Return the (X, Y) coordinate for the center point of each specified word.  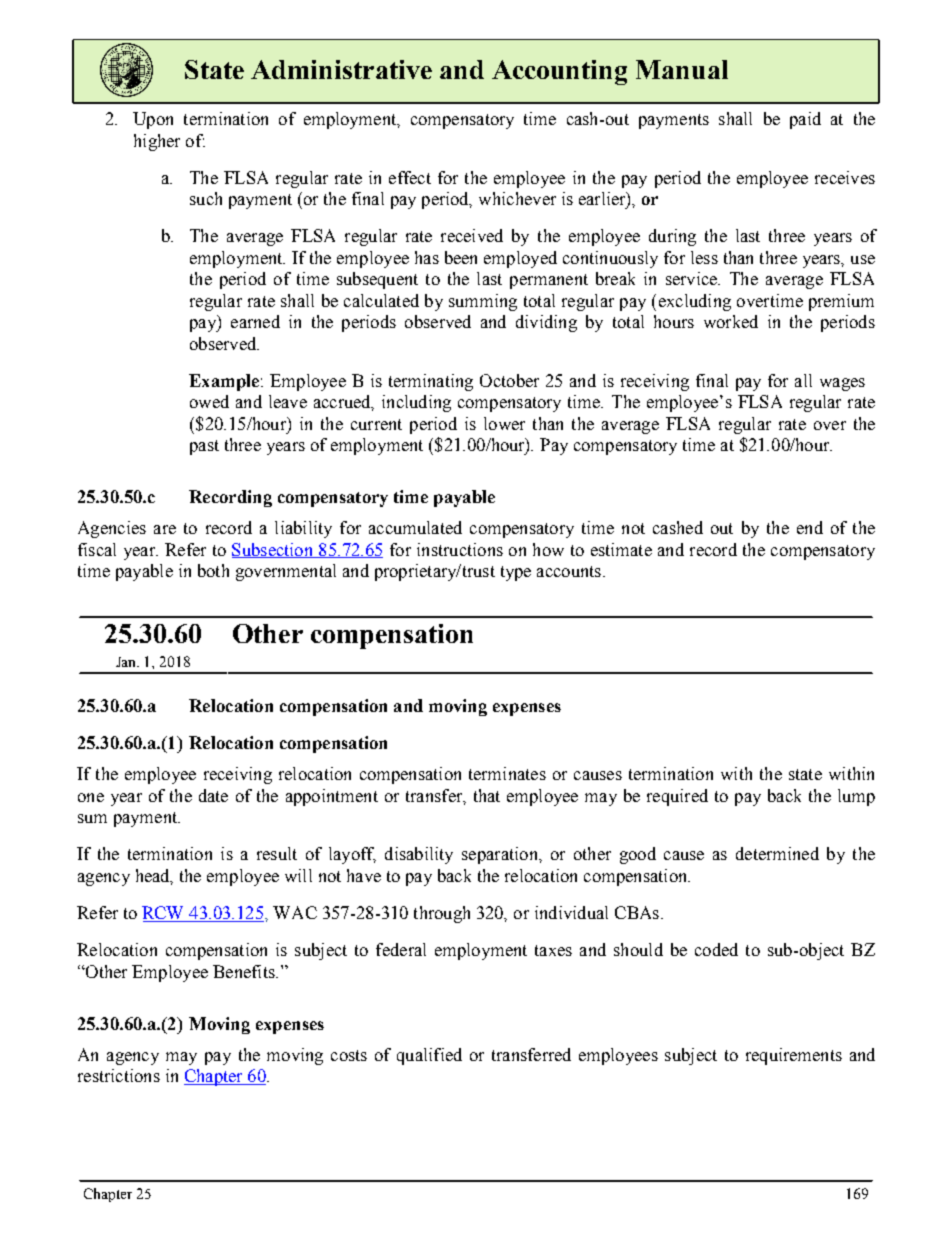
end (810, 527)
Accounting (559, 72)
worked (731, 321)
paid (805, 120)
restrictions (119, 1075)
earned (255, 321)
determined (777, 853)
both (213, 570)
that (487, 795)
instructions (460, 549)
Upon (153, 120)
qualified (429, 1056)
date (213, 795)
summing (483, 302)
